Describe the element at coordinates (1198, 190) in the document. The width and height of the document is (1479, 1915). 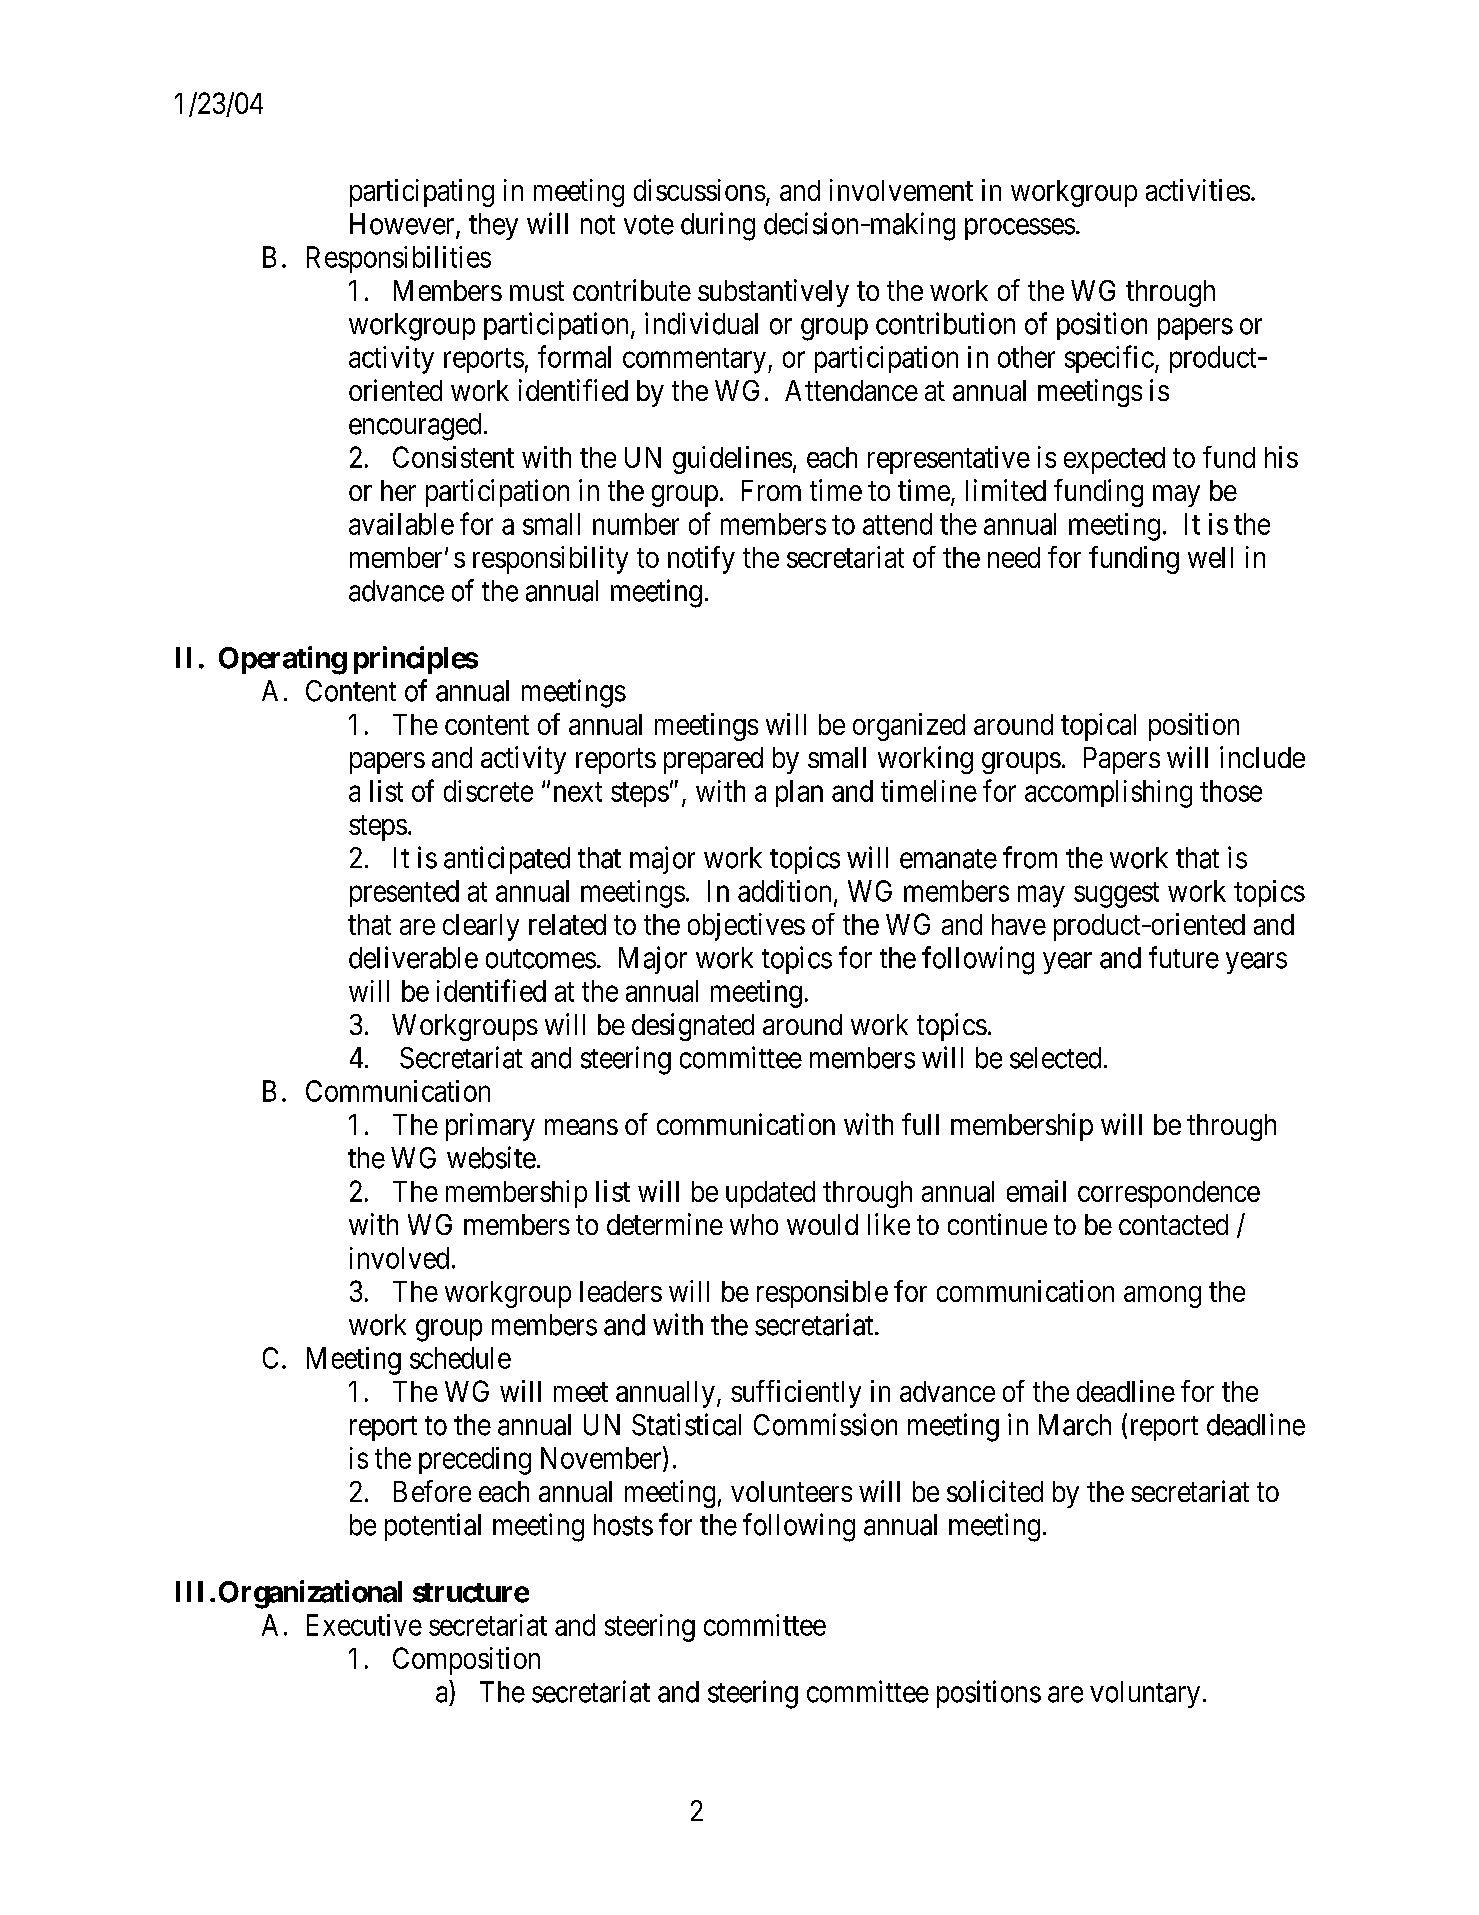
I see `activities` at that location.
